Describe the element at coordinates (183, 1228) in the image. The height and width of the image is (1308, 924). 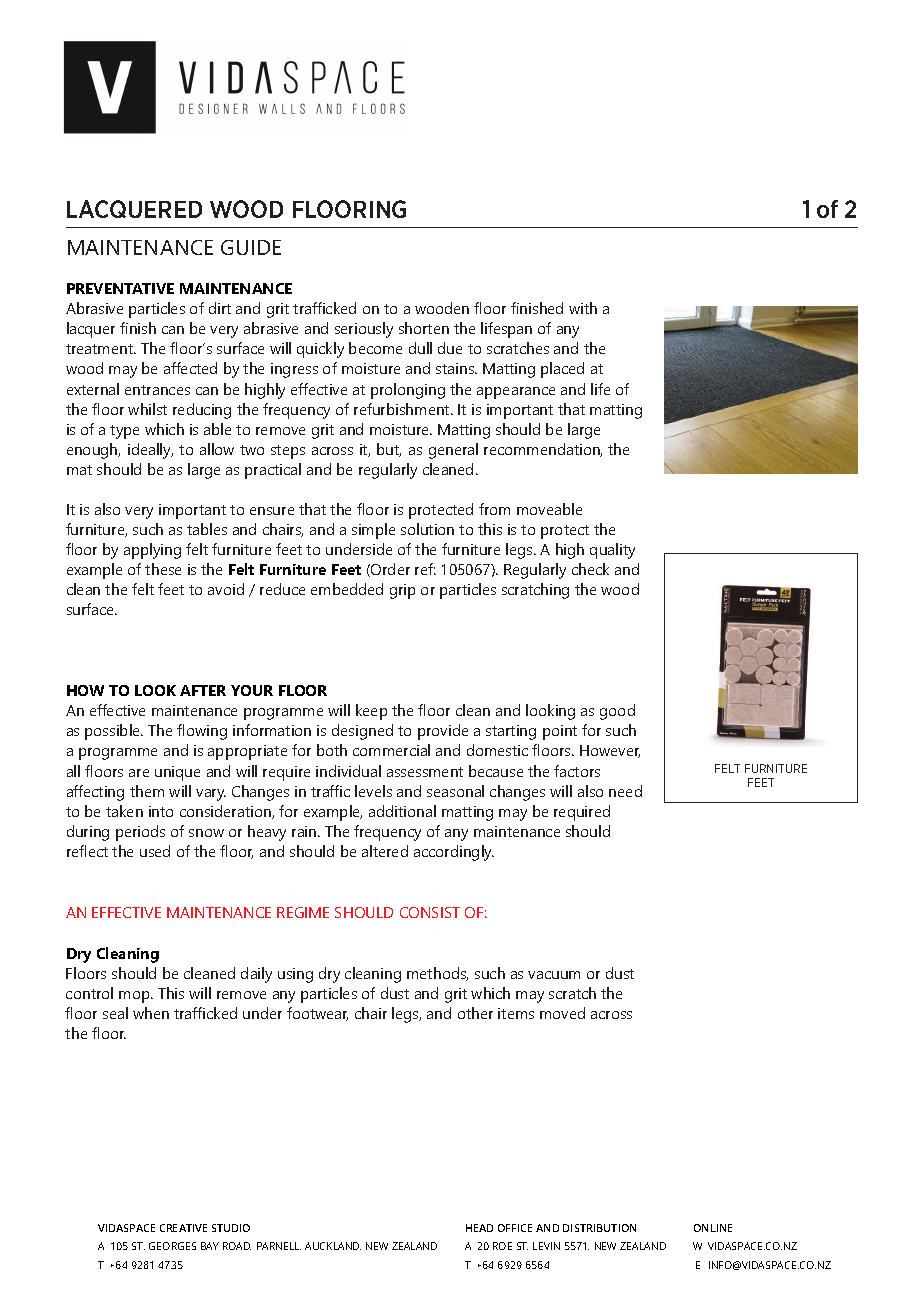
I see `CREATIVE` at that location.
